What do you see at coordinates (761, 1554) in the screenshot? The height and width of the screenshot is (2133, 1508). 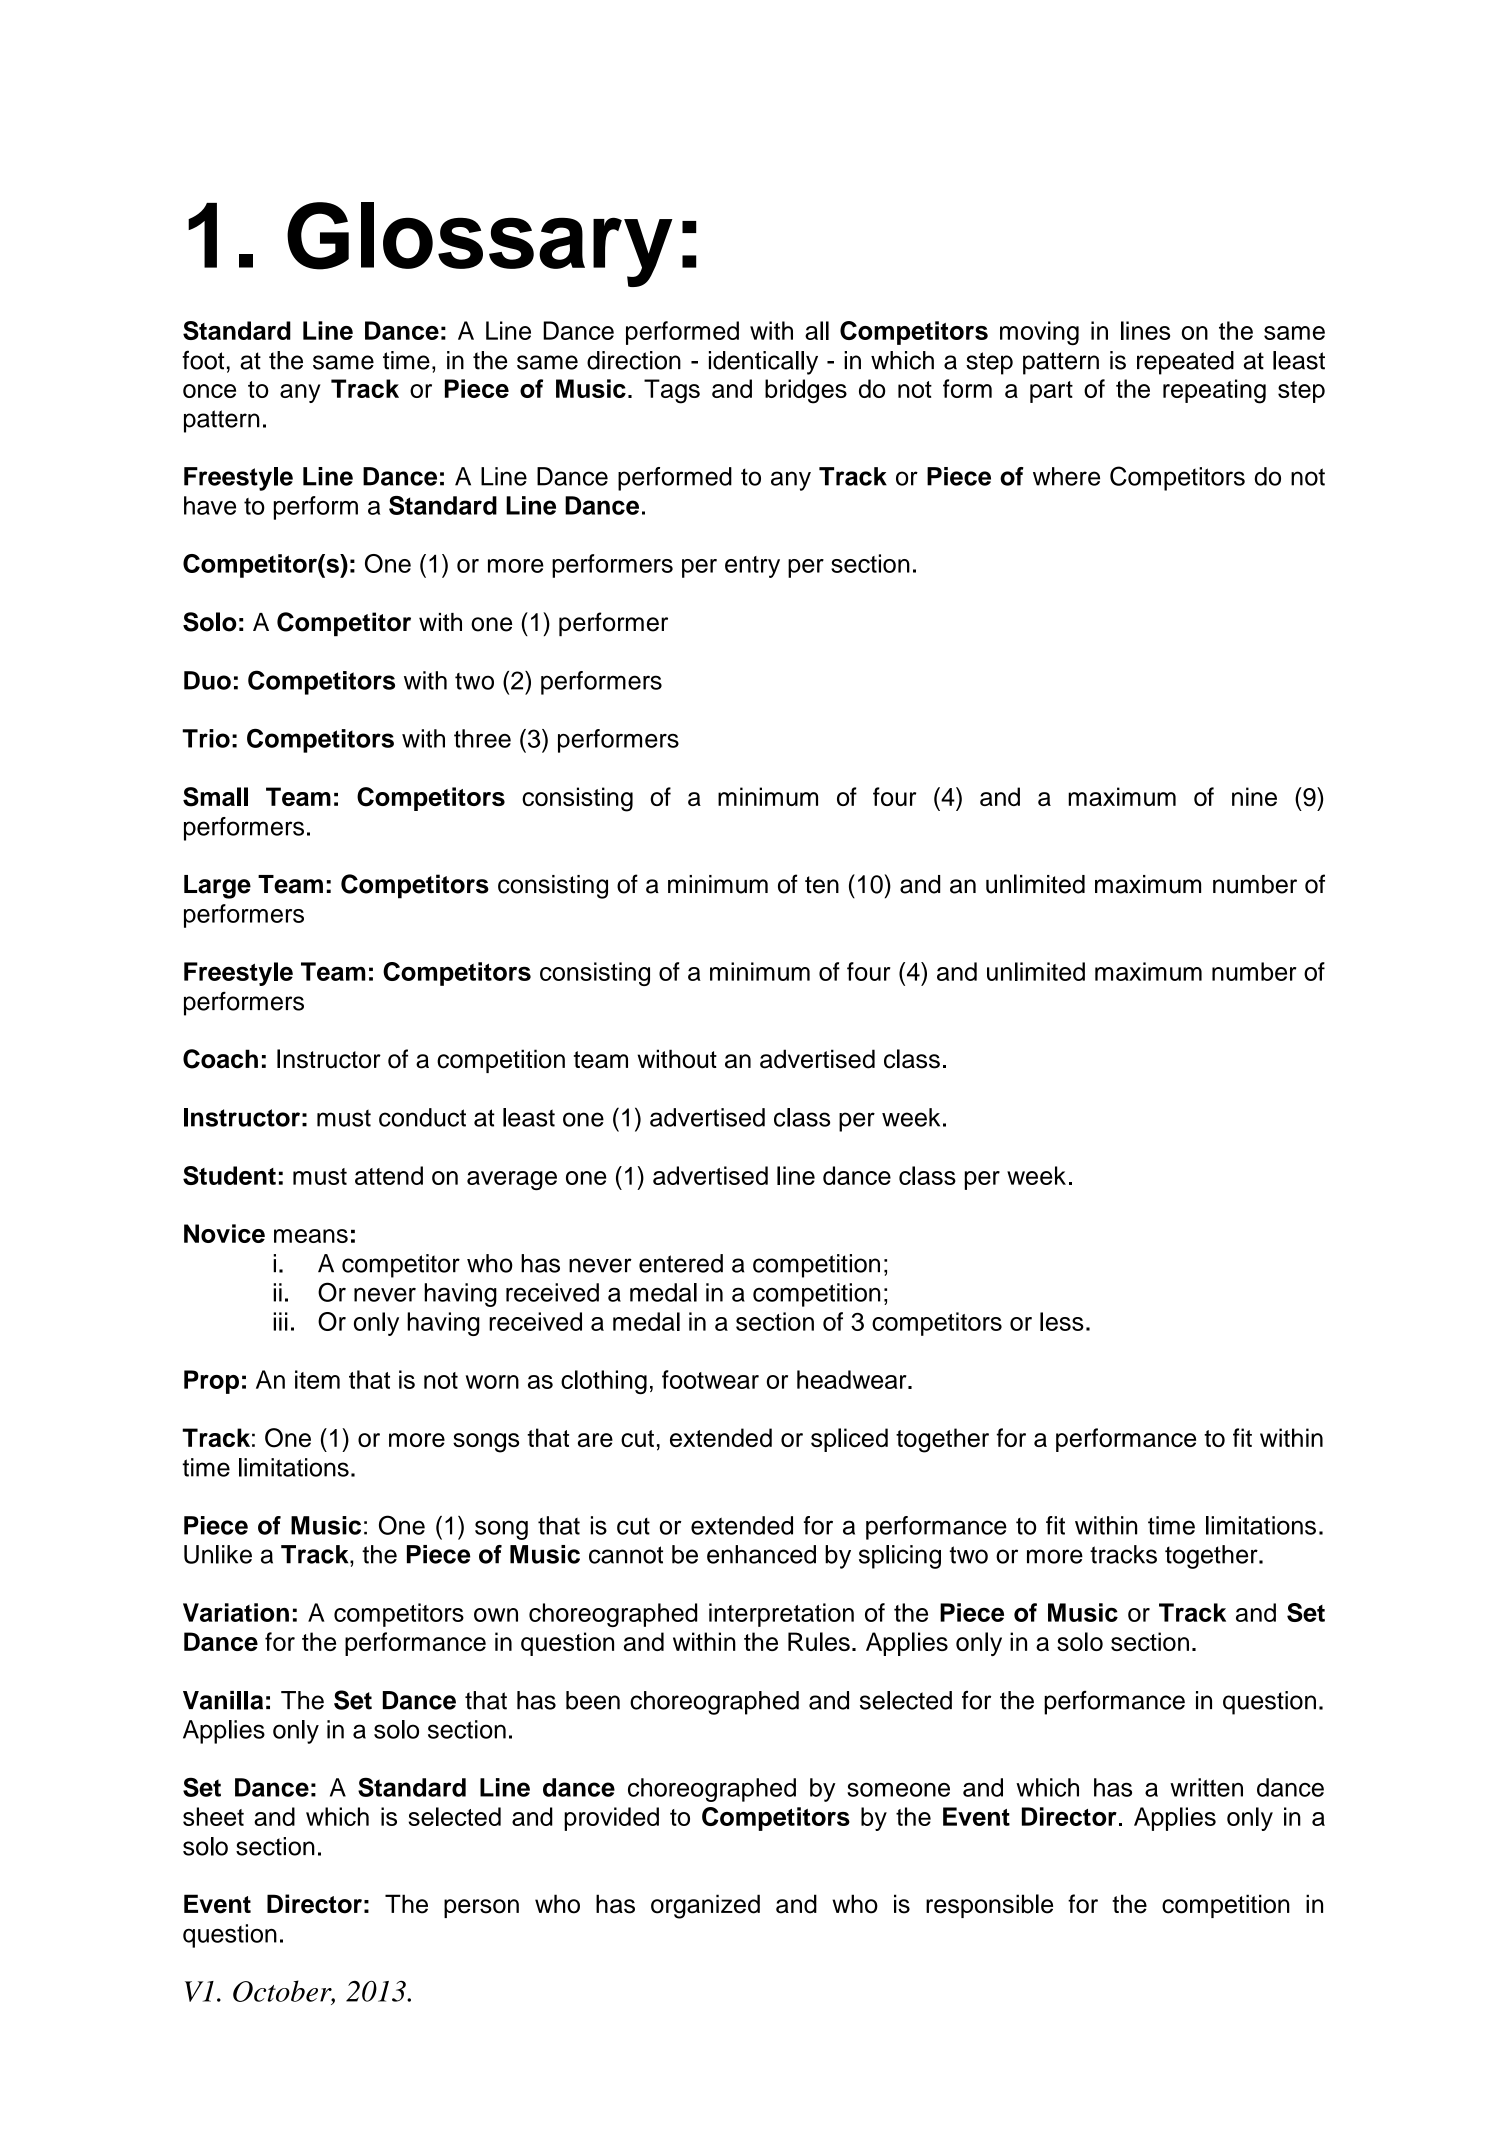 I see `enhanced` at bounding box center [761, 1554].
